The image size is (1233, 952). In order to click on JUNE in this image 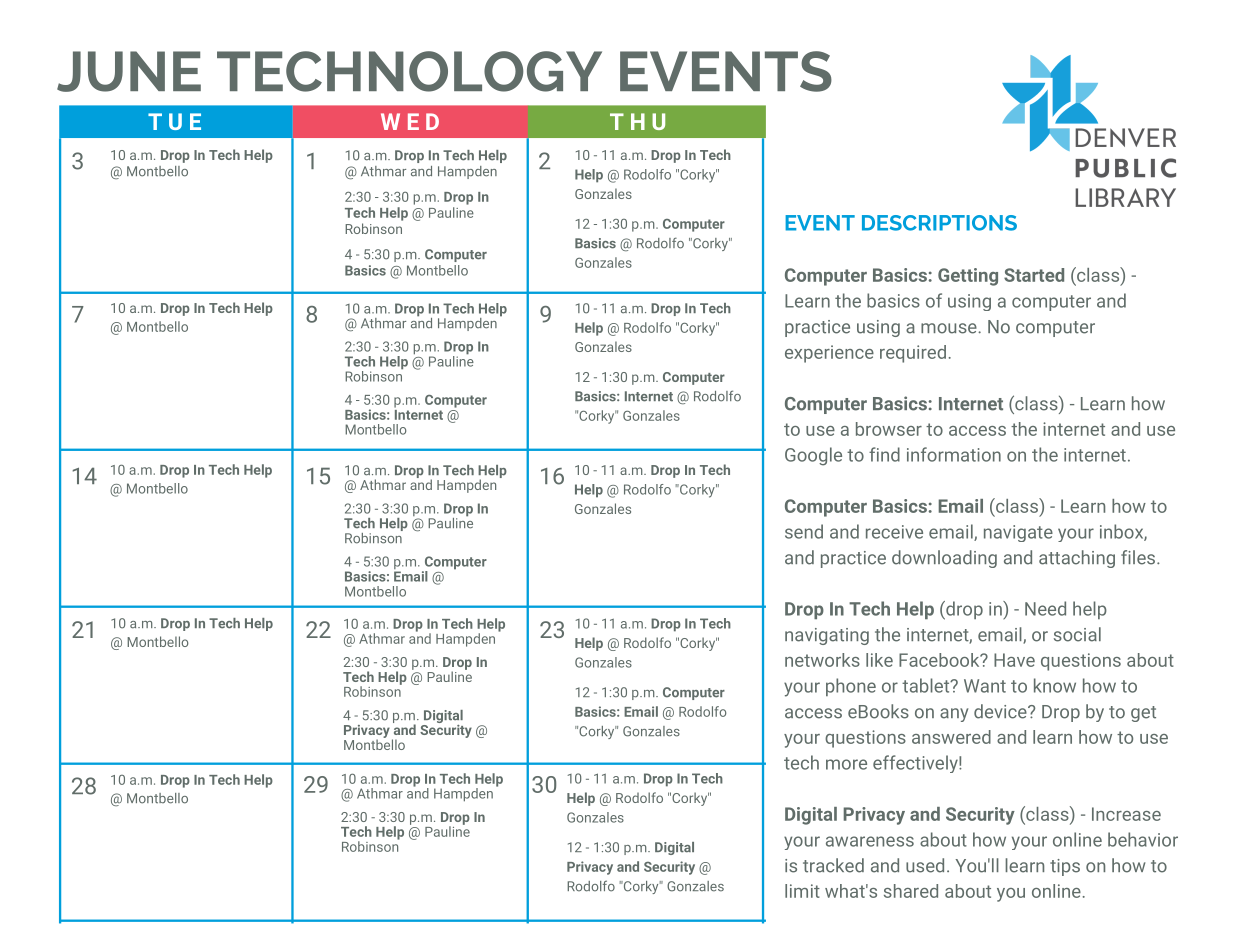, I will do `click(129, 71)`.
